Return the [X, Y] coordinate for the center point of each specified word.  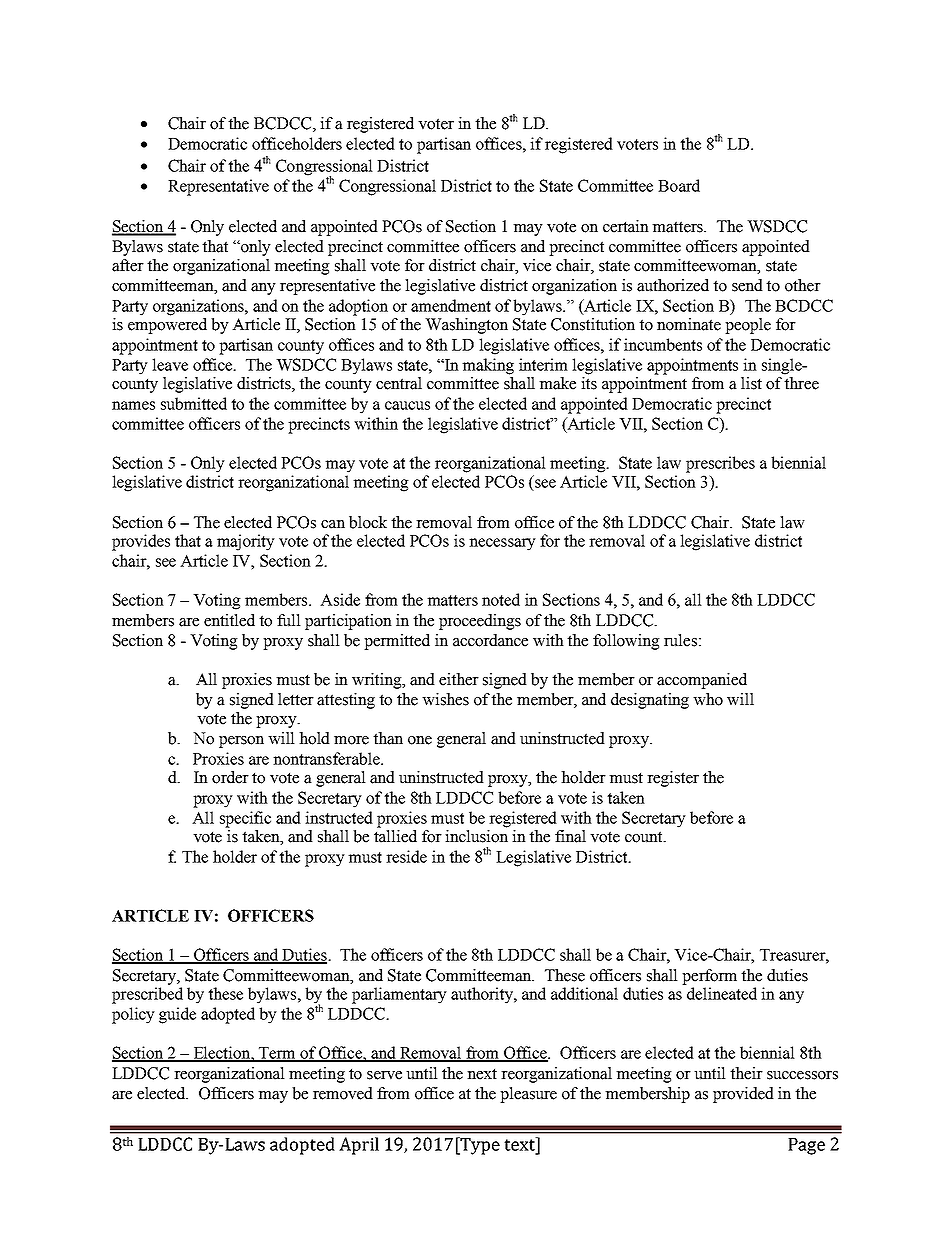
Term [277, 1054]
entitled [229, 620]
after [128, 265]
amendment [451, 305]
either [459, 679]
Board [679, 185]
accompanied [702, 681]
